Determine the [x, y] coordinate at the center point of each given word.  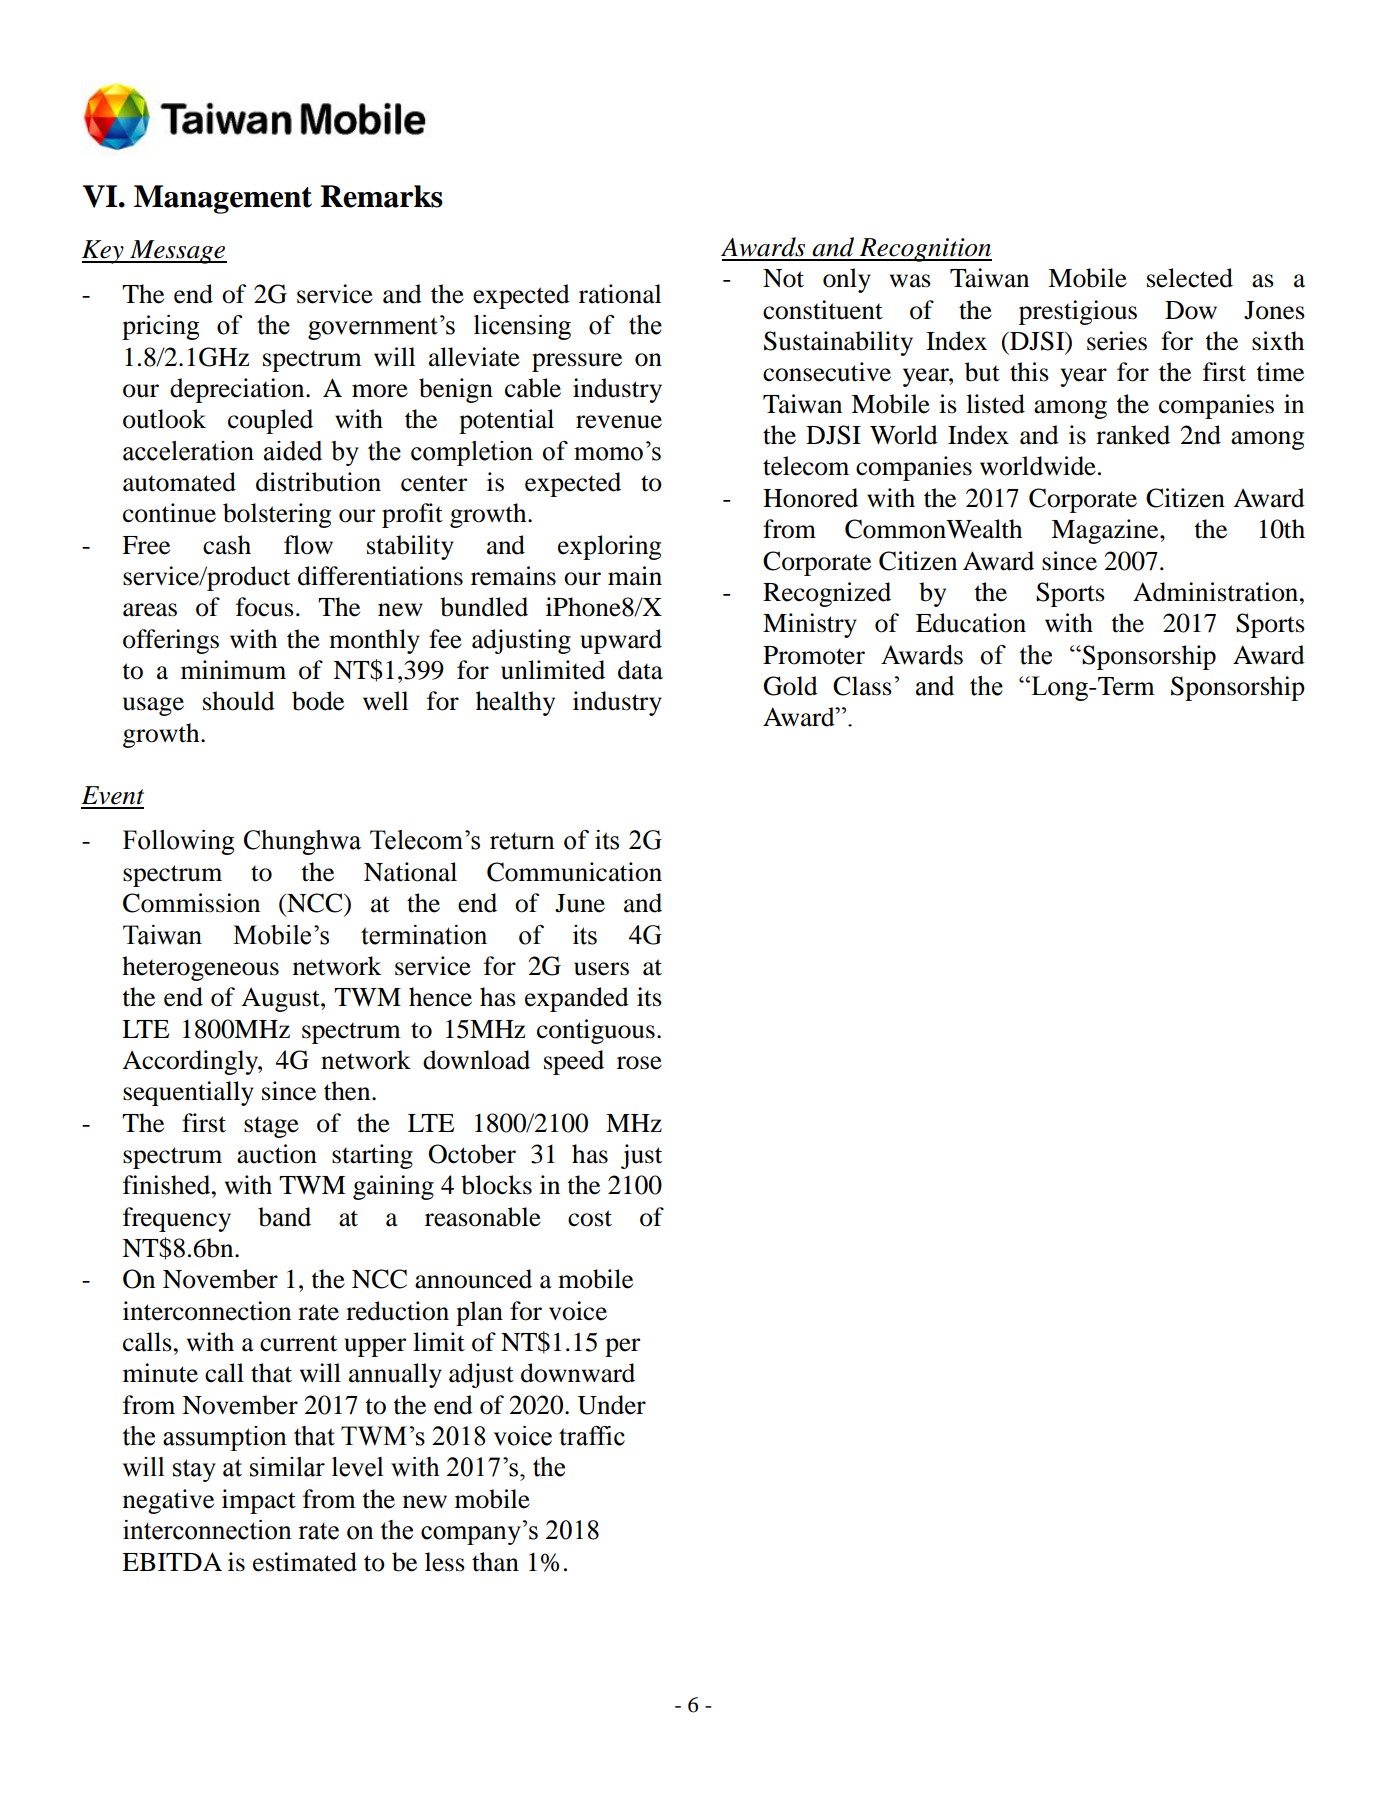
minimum [233, 670]
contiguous [596, 1031]
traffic [592, 1436]
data [640, 670]
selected [1190, 278]
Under [612, 1405]
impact [259, 1501]
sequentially [188, 1093]
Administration [1217, 592]
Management [223, 199]
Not [783, 278]
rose [639, 1063]
